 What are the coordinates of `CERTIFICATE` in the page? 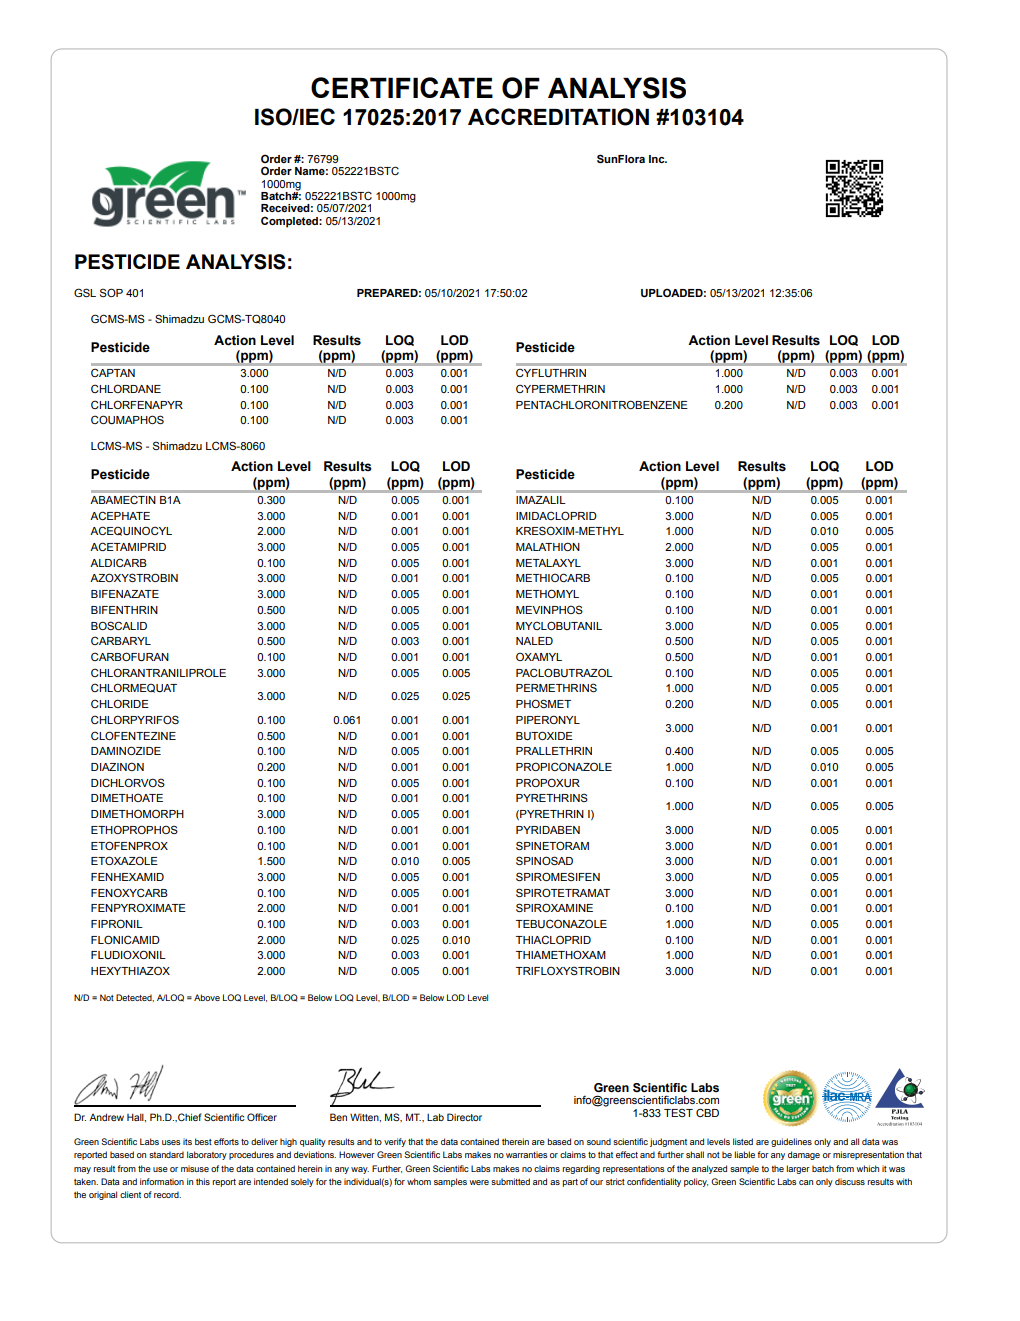 It's located at (402, 87).
